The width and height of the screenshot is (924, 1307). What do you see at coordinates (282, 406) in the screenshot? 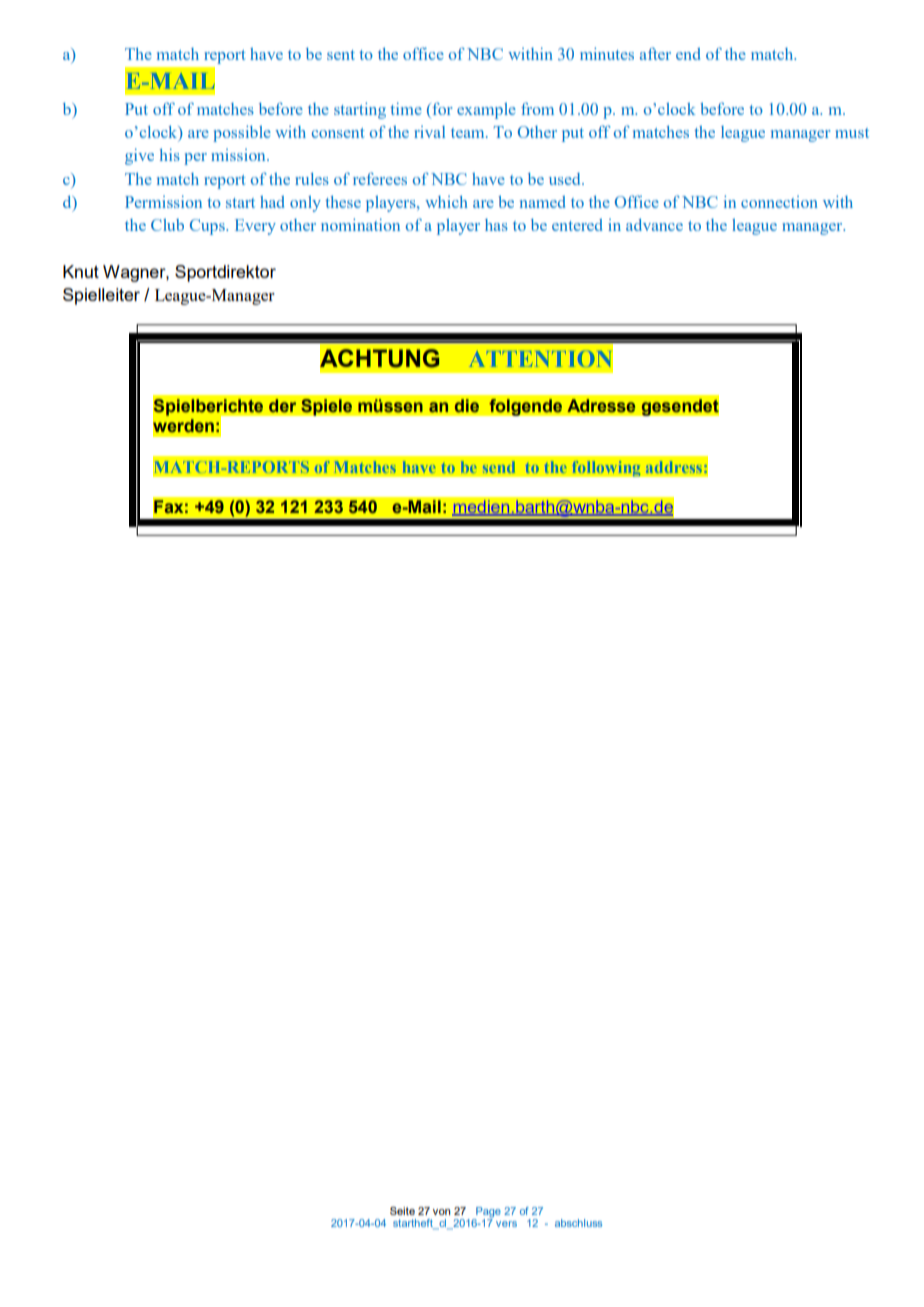
I see `der` at bounding box center [282, 406].
